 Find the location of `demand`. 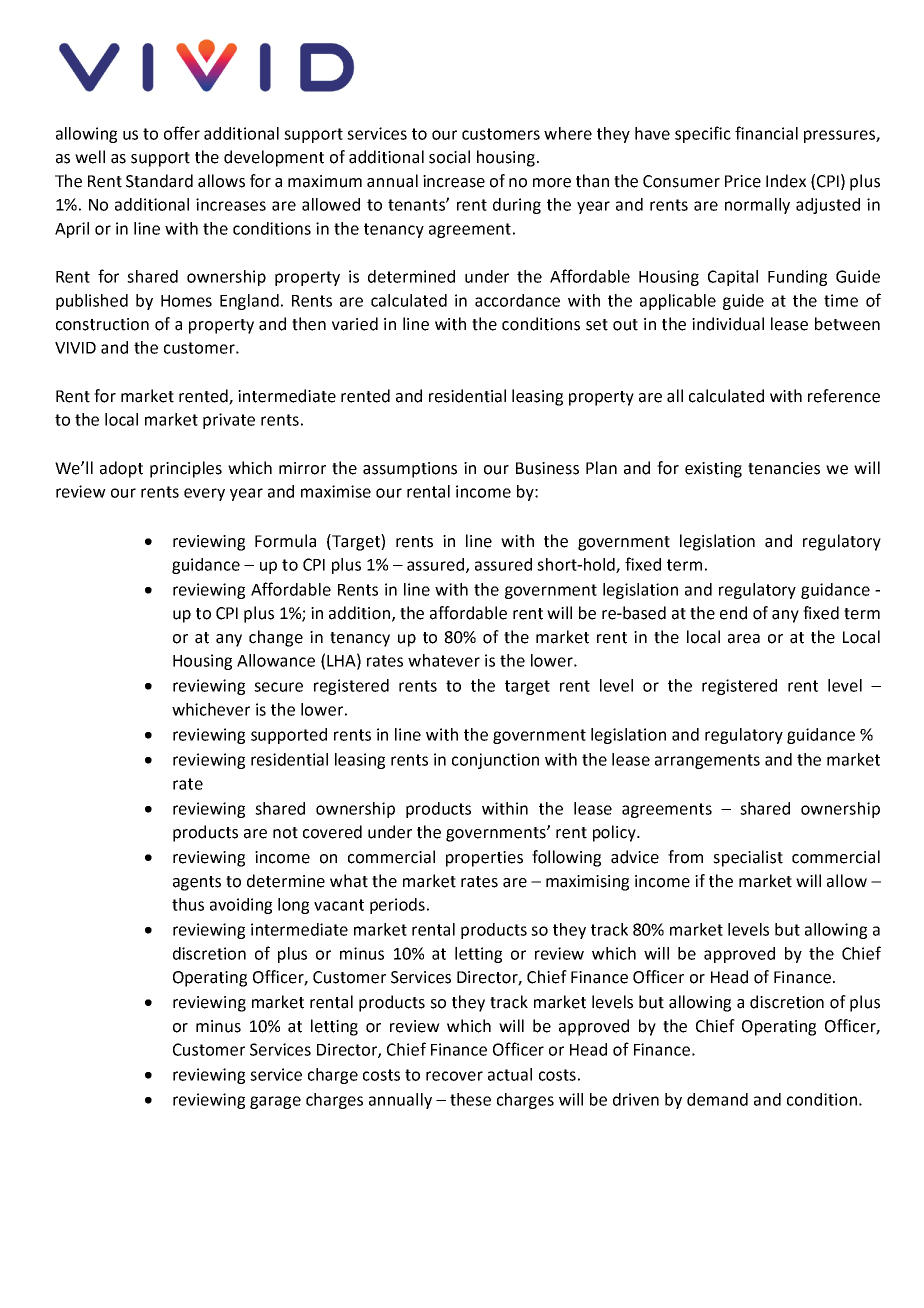

demand is located at coordinates (717, 1099).
